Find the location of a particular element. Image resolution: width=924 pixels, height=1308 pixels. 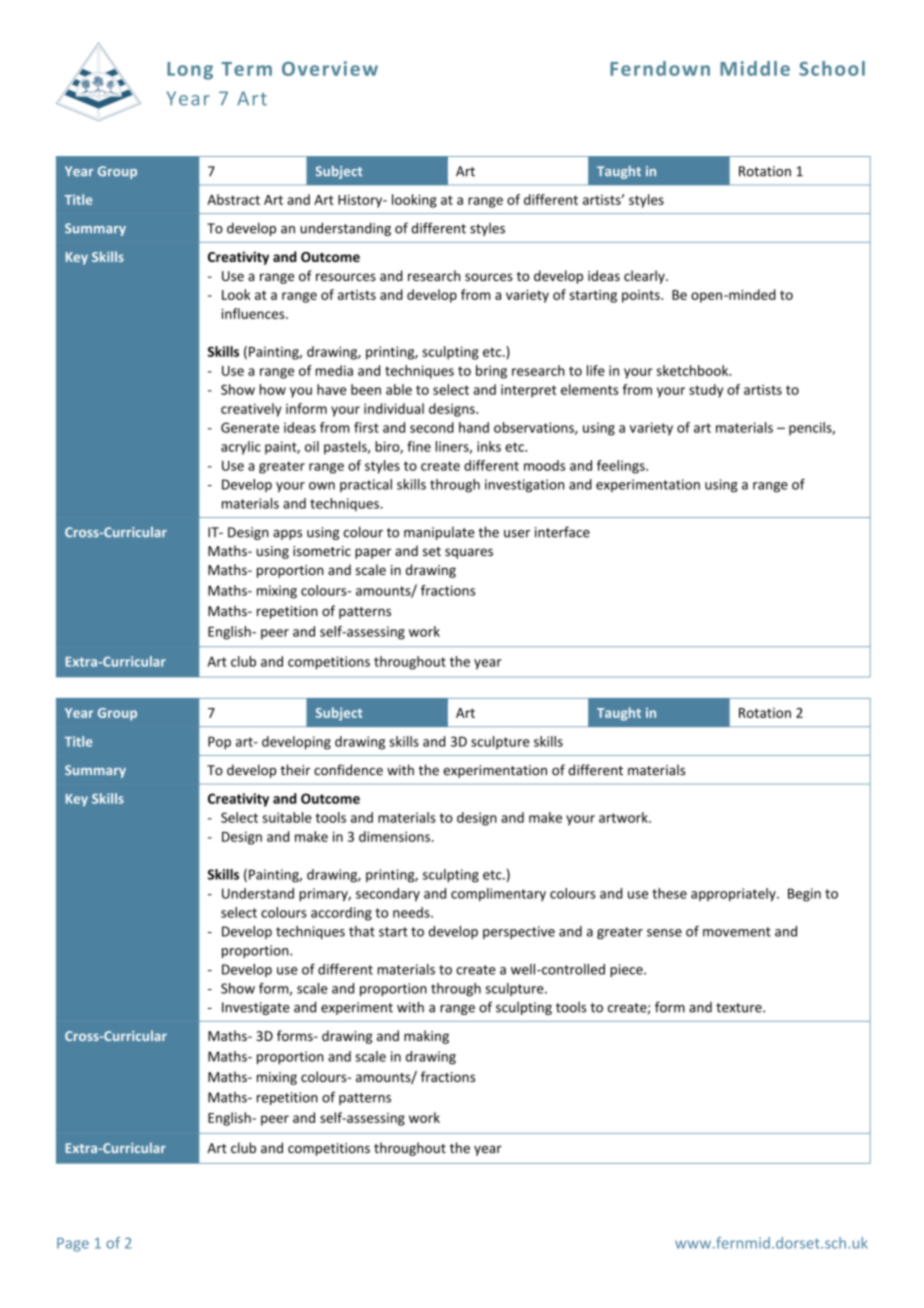

needs is located at coordinates (412, 912).
